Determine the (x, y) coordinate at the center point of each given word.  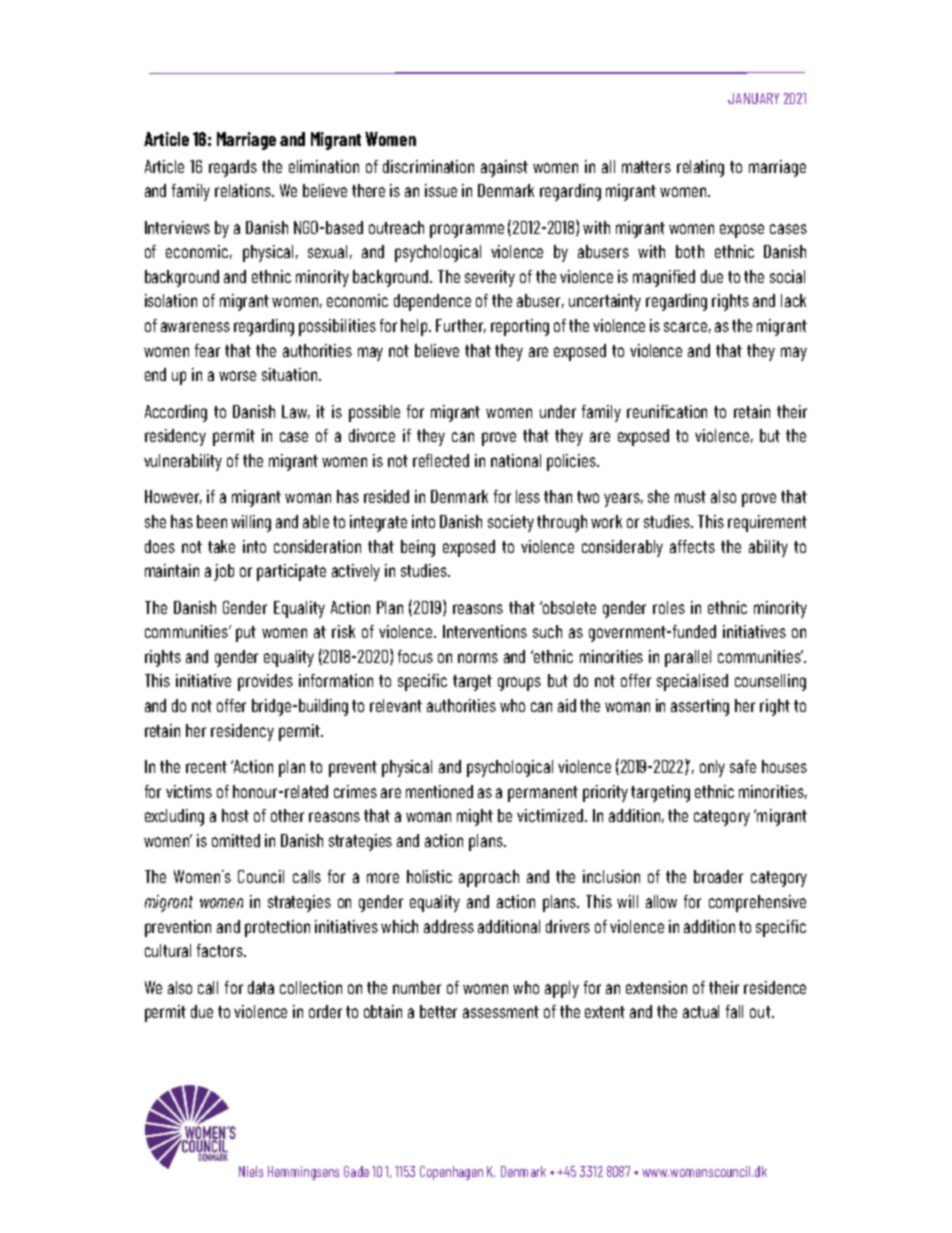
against (504, 168)
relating (700, 168)
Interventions (485, 631)
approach (489, 878)
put (246, 634)
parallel (688, 658)
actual (701, 1011)
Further (461, 326)
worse (237, 376)
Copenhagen (451, 1173)
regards (233, 168)
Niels (251, 1171)
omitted (236, 840)
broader (718, 876)
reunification (667, 411)
